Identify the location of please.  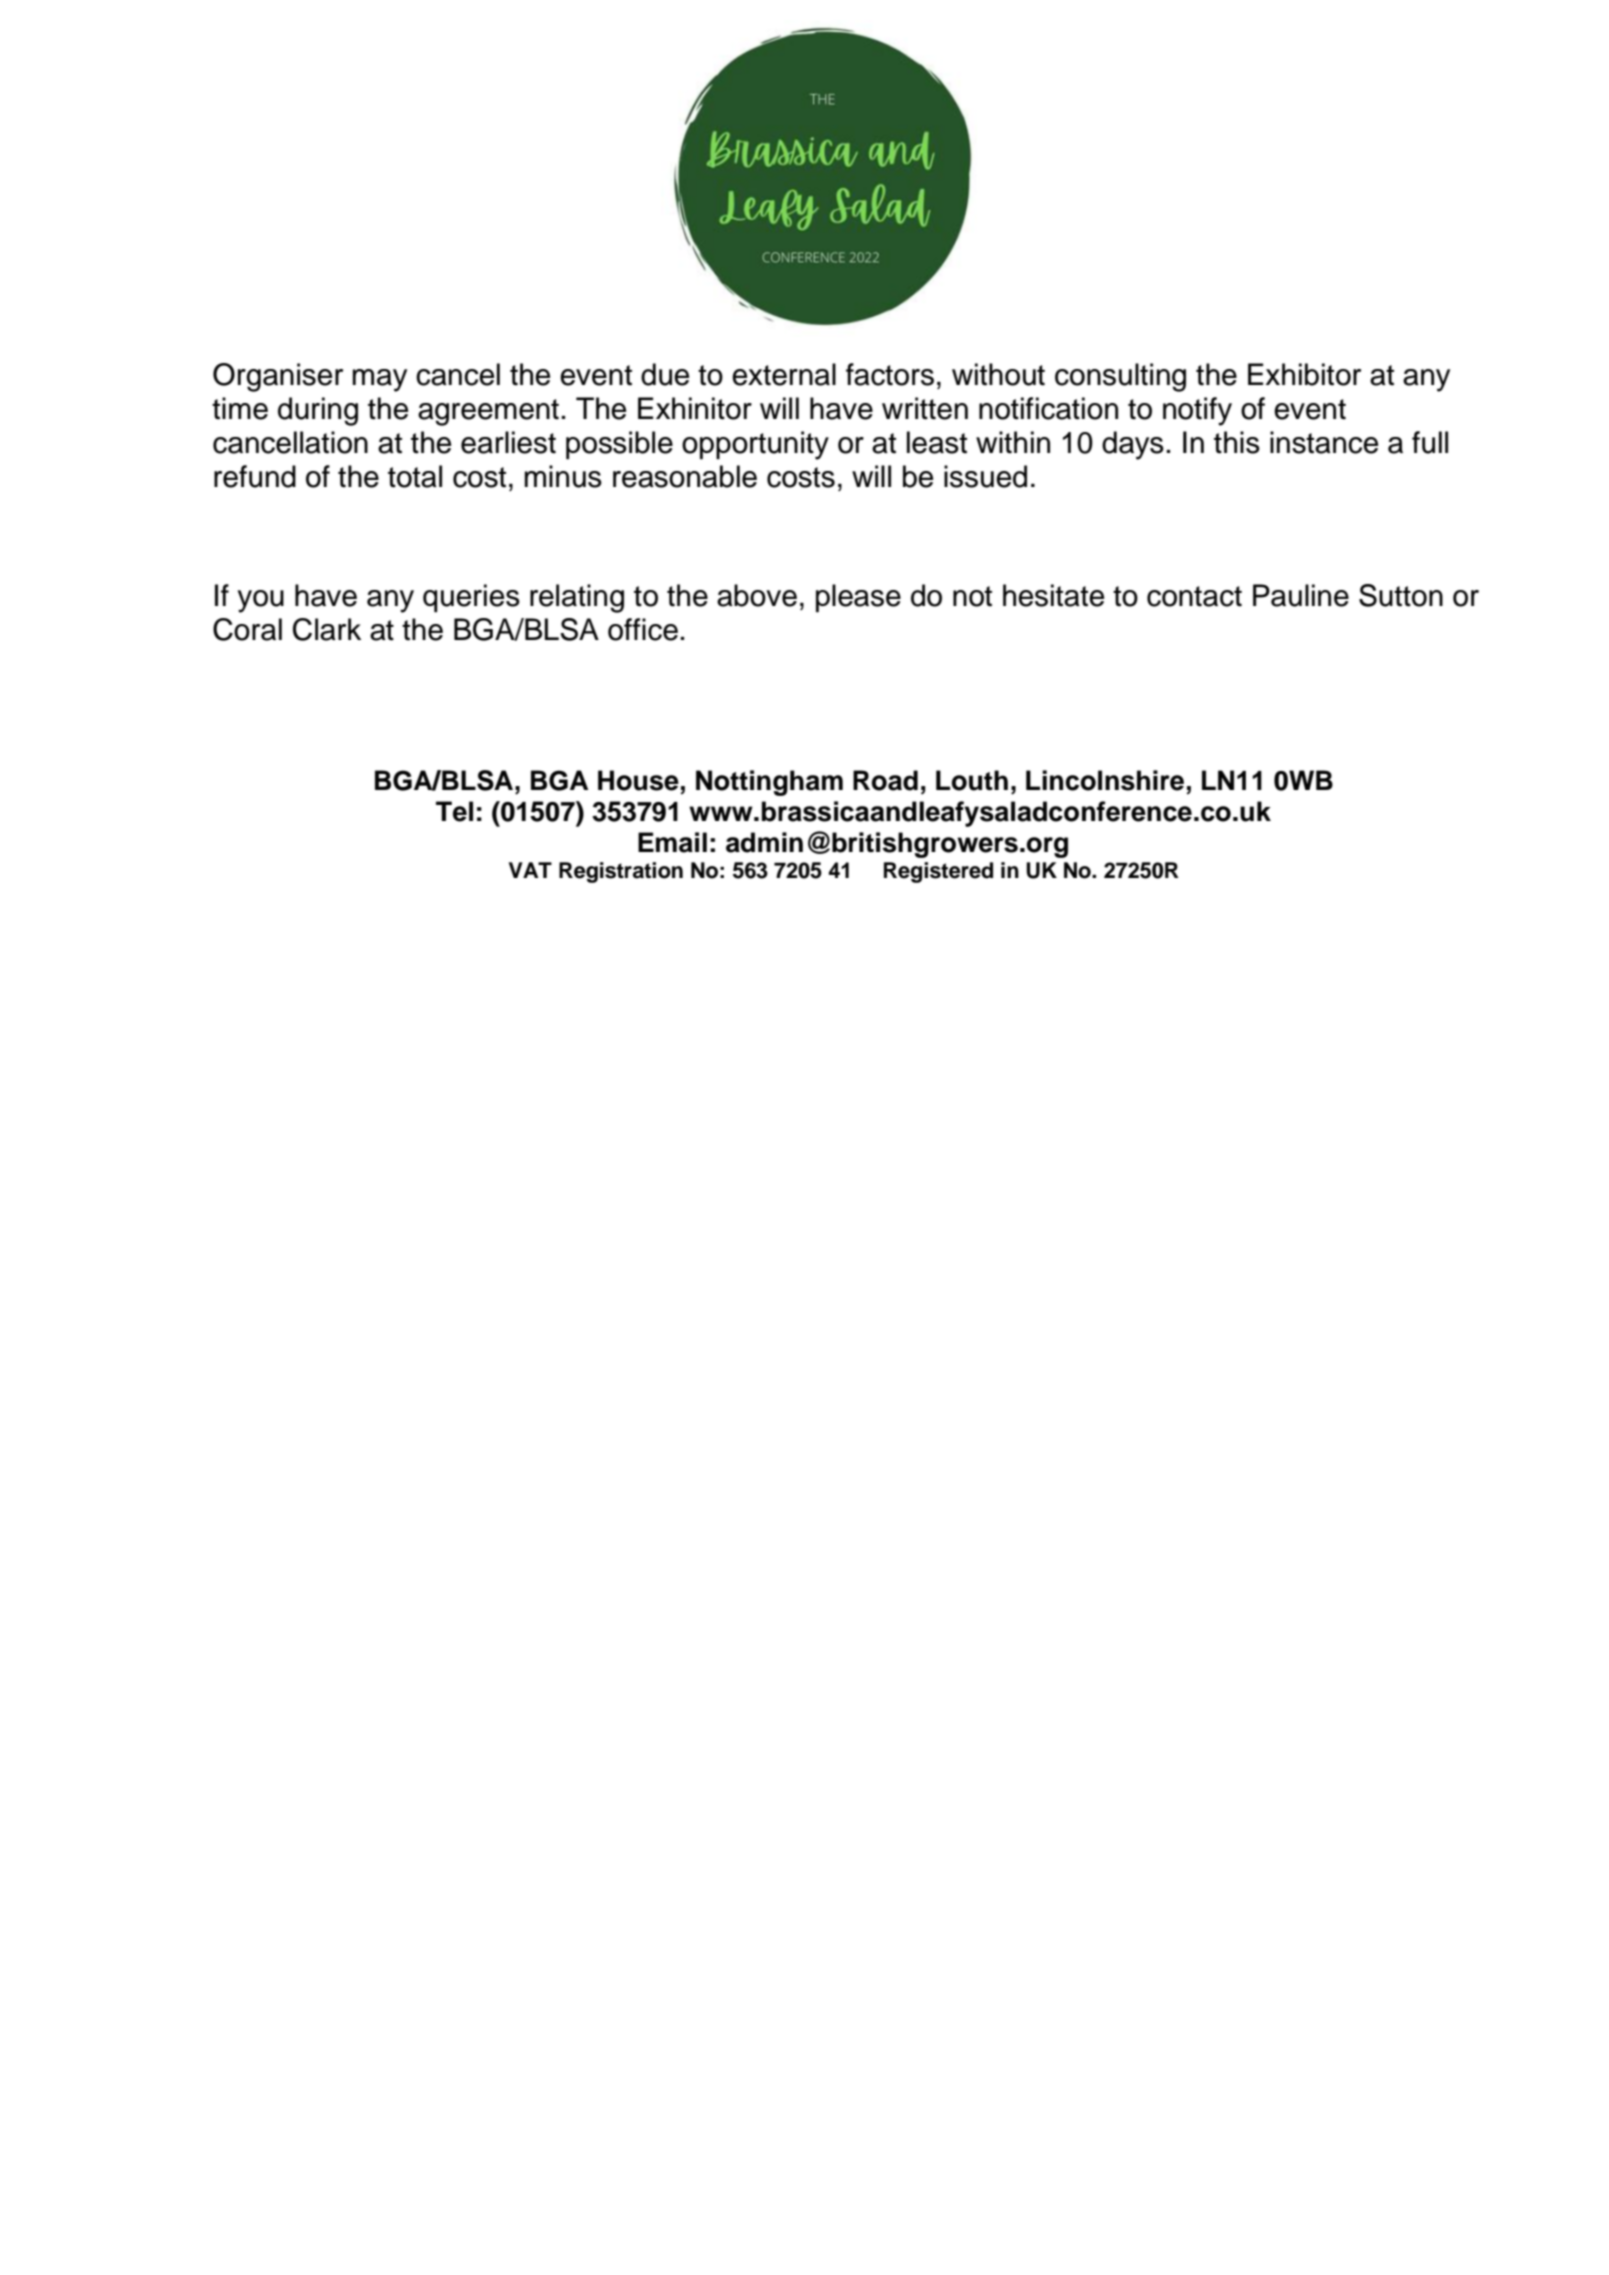
(858, 598).
